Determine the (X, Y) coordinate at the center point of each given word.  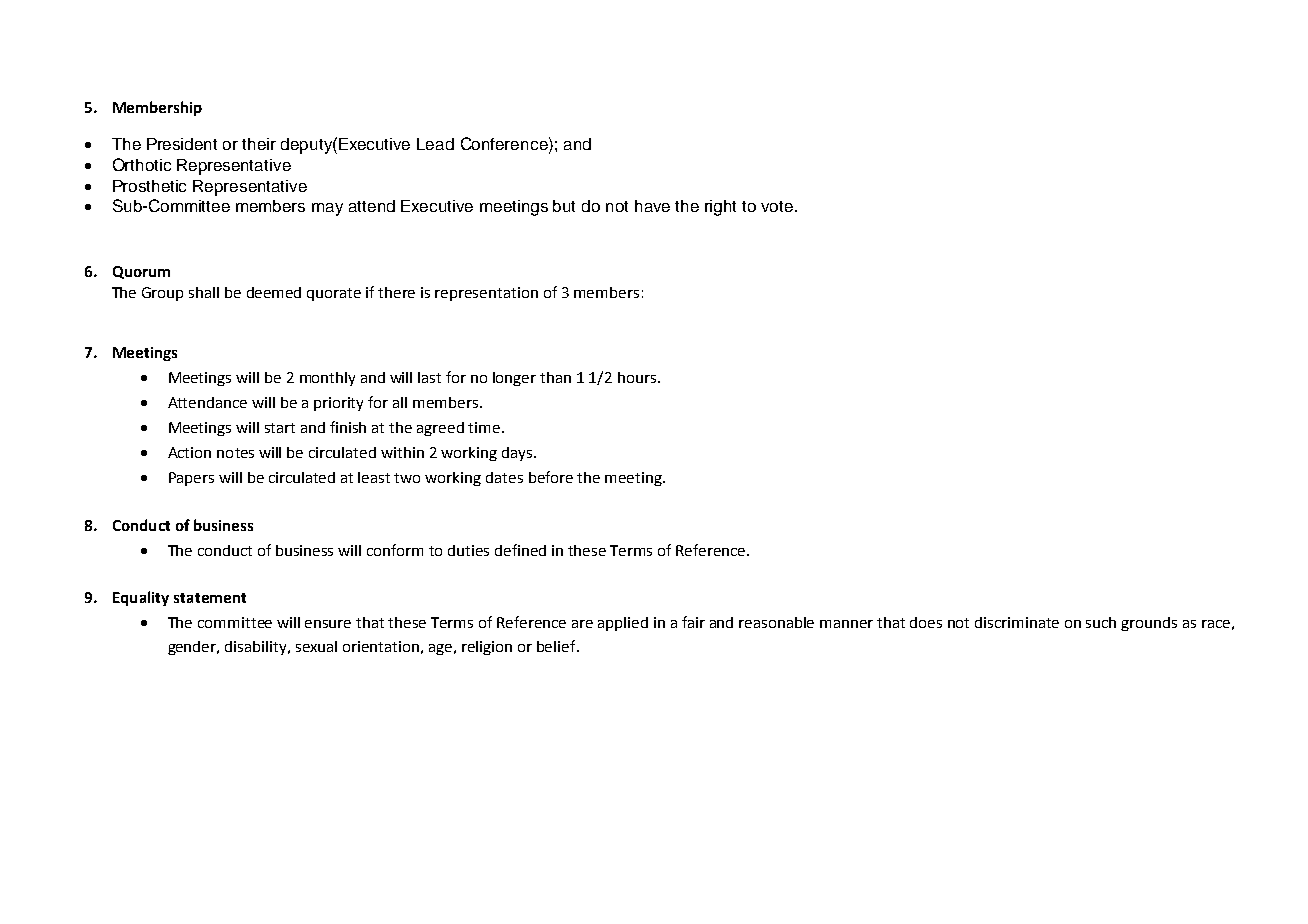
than (555, 377)
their (259, 144)
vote (778, 206)
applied (623, 624)
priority (338, 404)
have (652, 206)
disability (257, 648)
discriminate (1017, 622)
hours (637, 377)
